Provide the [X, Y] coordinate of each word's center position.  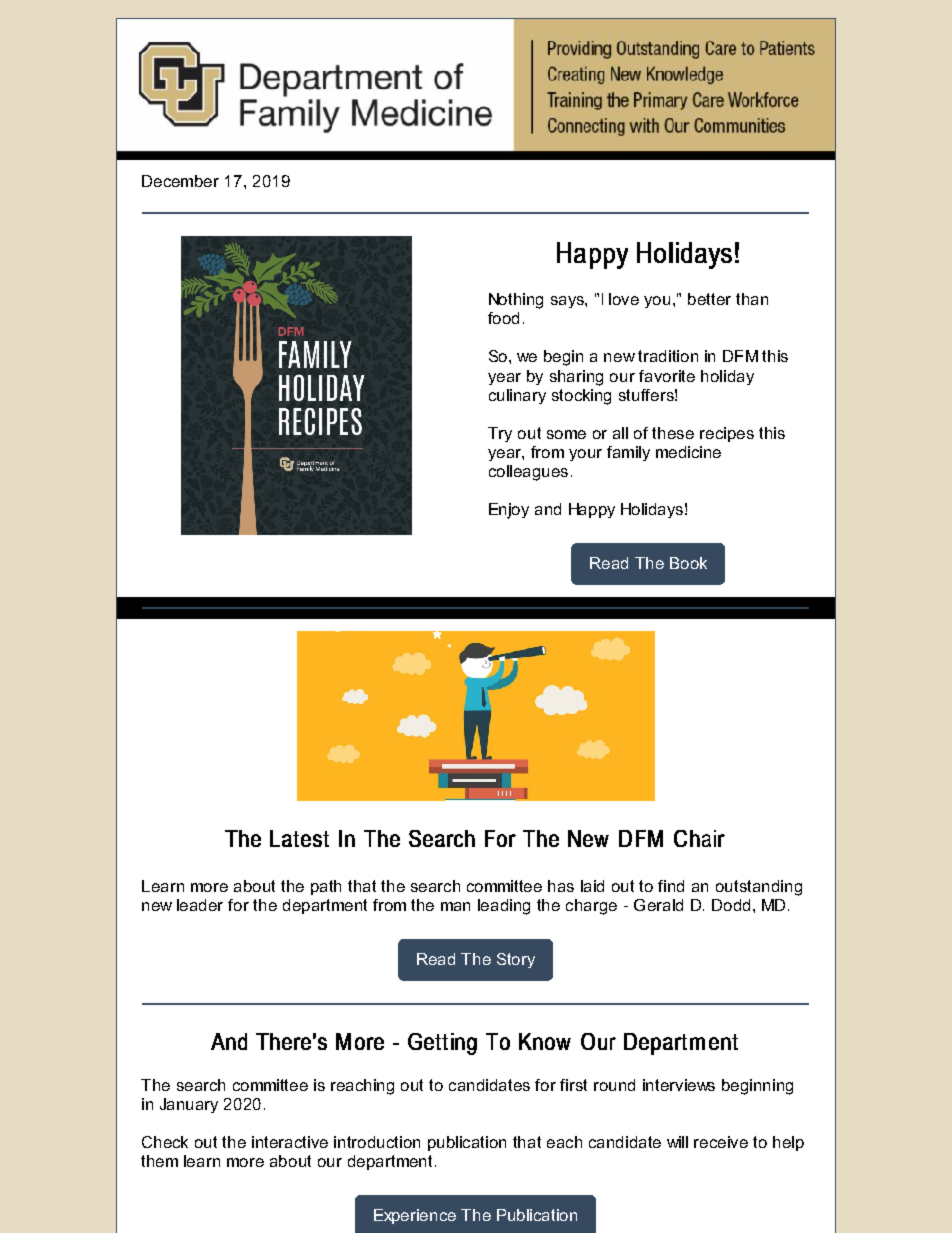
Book [688, 563]
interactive [290, 1142]
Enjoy [509, 511]
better [709, 299]
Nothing [516, 301]
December [180, 181]
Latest [299, 838]
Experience [415, 1216]
